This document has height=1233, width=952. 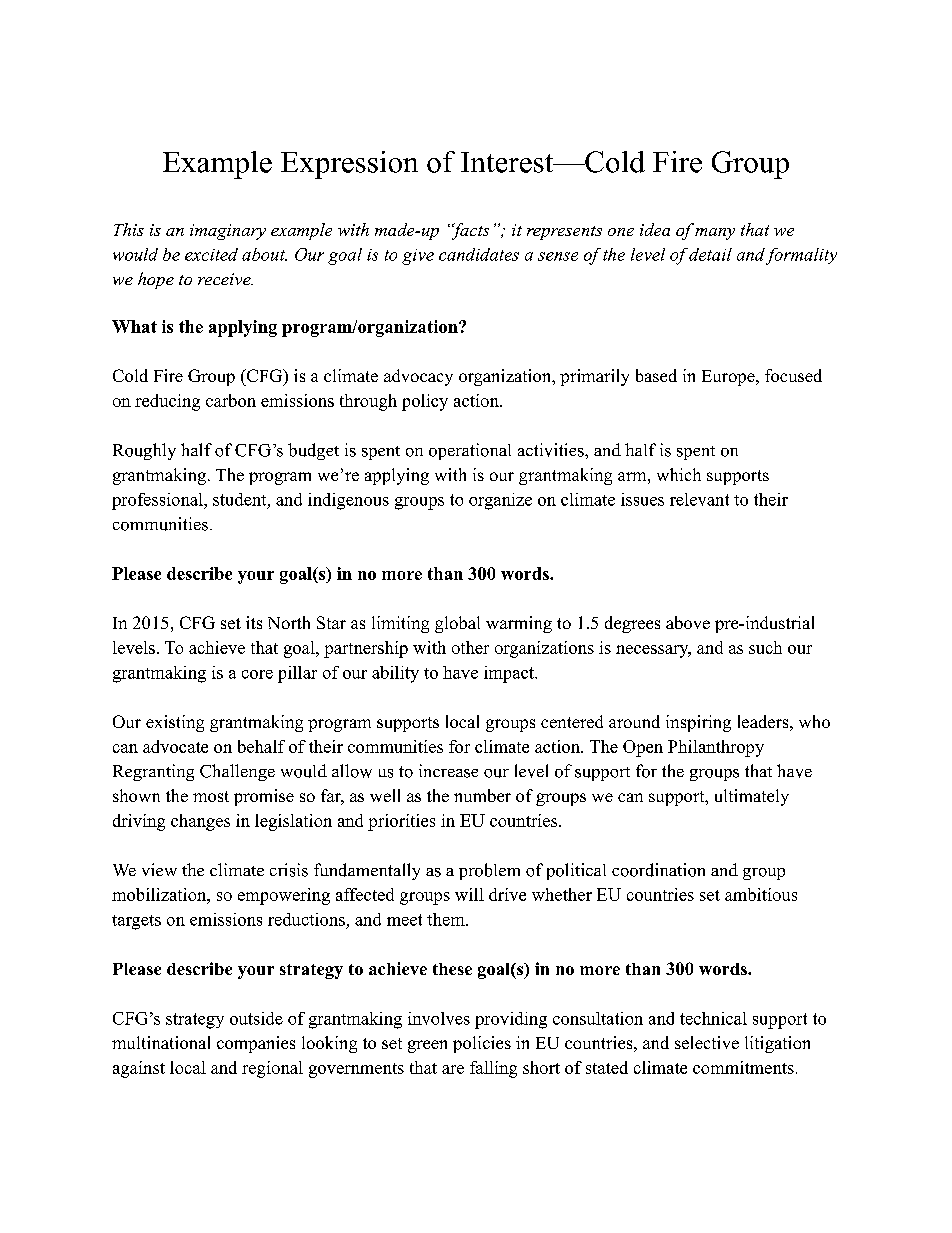 What do you see at coordinates (707, 1042) in the document?
I see `selective` at bounding box center [707, 1042].
